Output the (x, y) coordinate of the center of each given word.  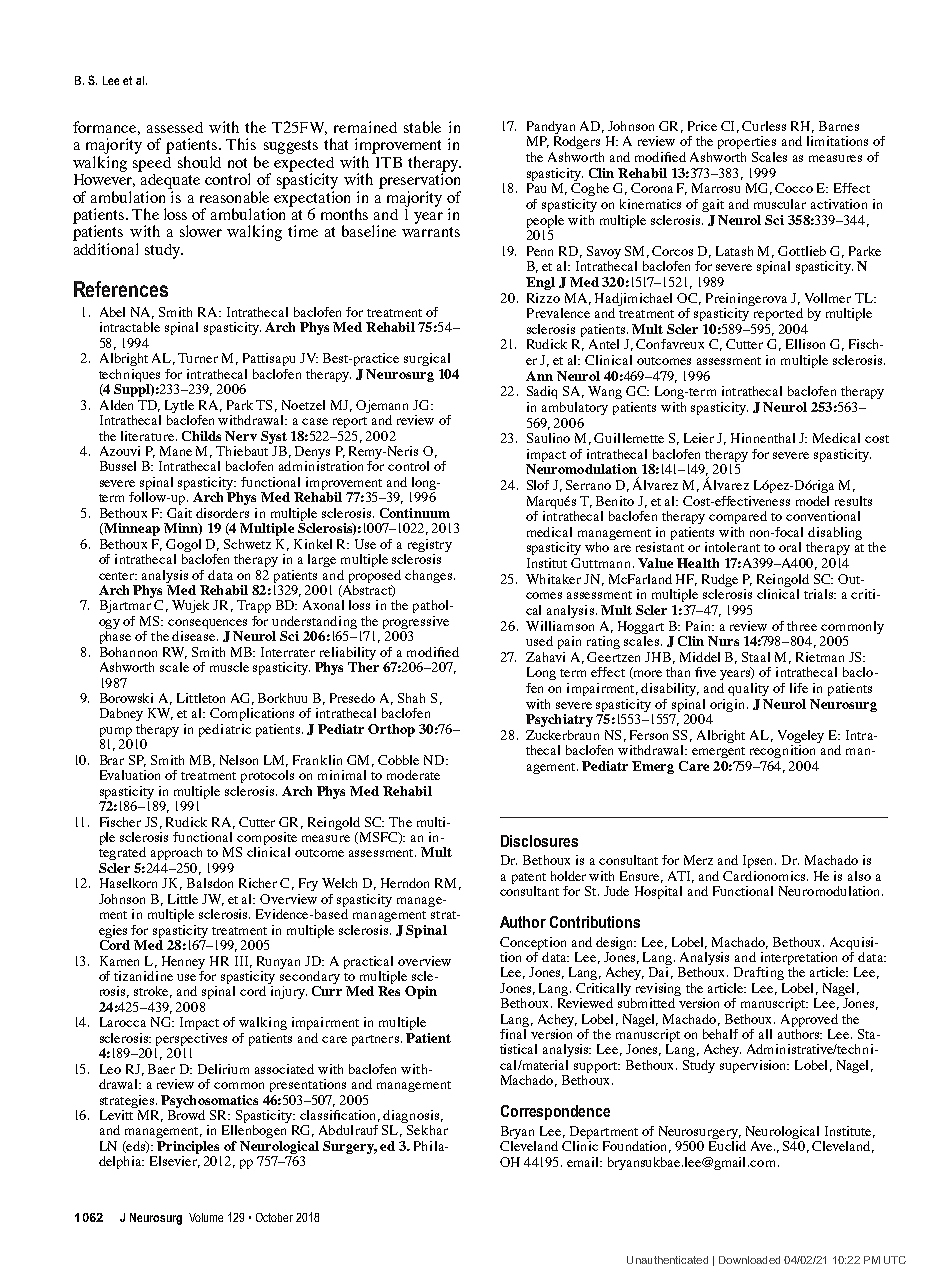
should (199, 162)
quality (748, 689)
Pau (536, 188)
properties (747, 142)
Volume (206, 1217)
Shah (411, 698)
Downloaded (749, 1260)
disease (195, 636)
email (584, 1162)
